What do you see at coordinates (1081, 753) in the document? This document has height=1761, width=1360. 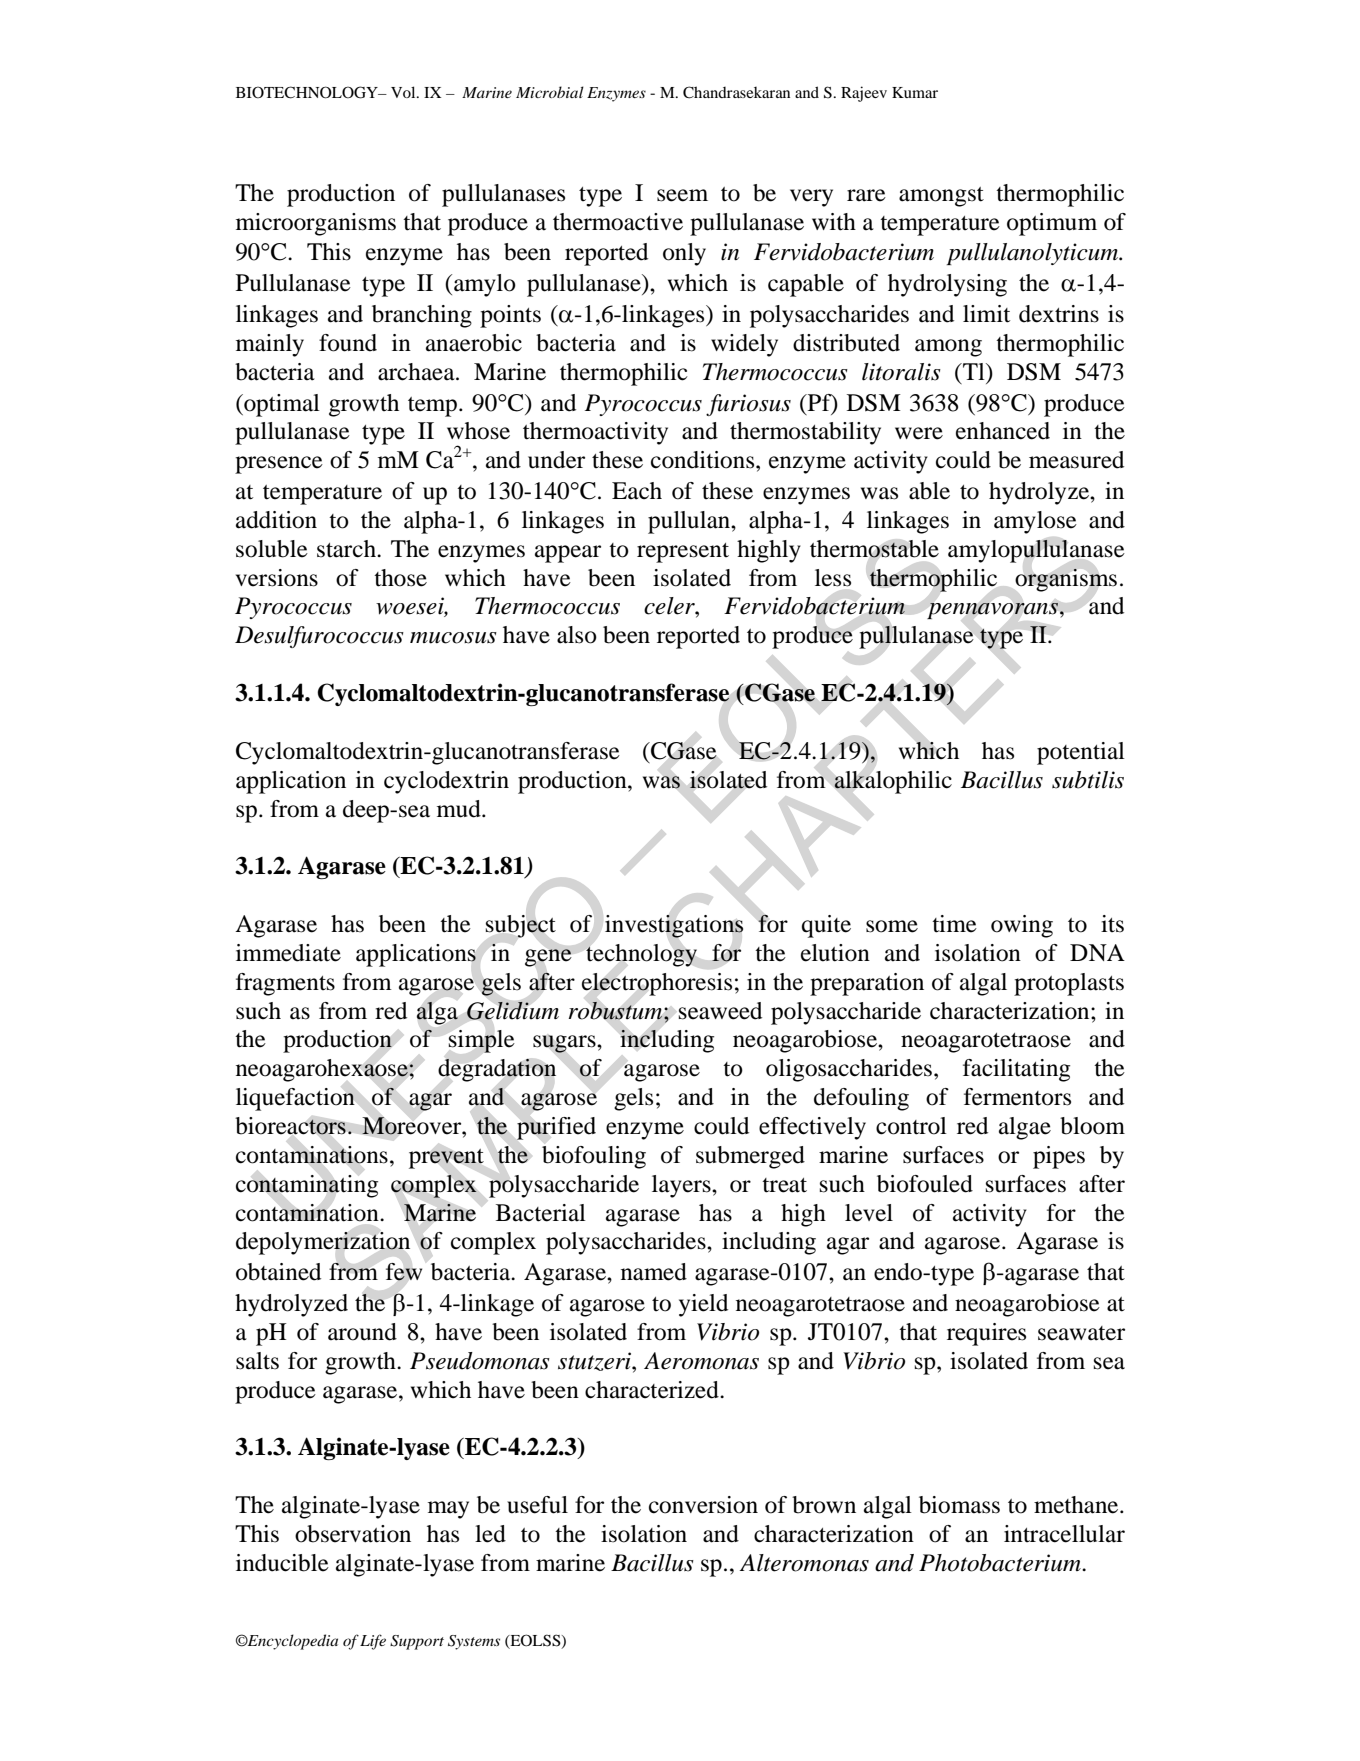 I see `potential` at bounding box center [1081, 753].
